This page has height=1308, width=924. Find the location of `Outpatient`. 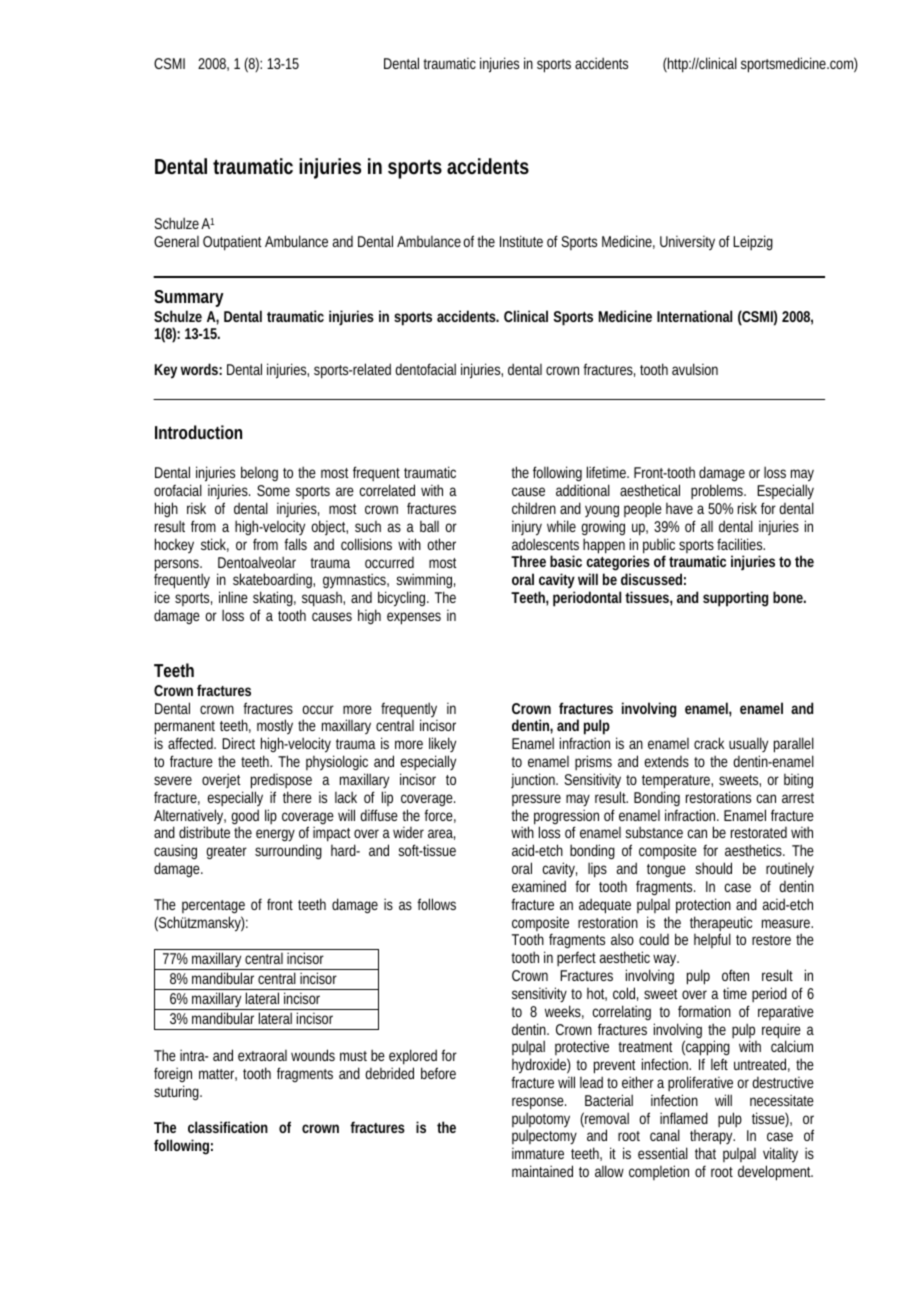

Outpatient is located at coordinates (232, 243).
